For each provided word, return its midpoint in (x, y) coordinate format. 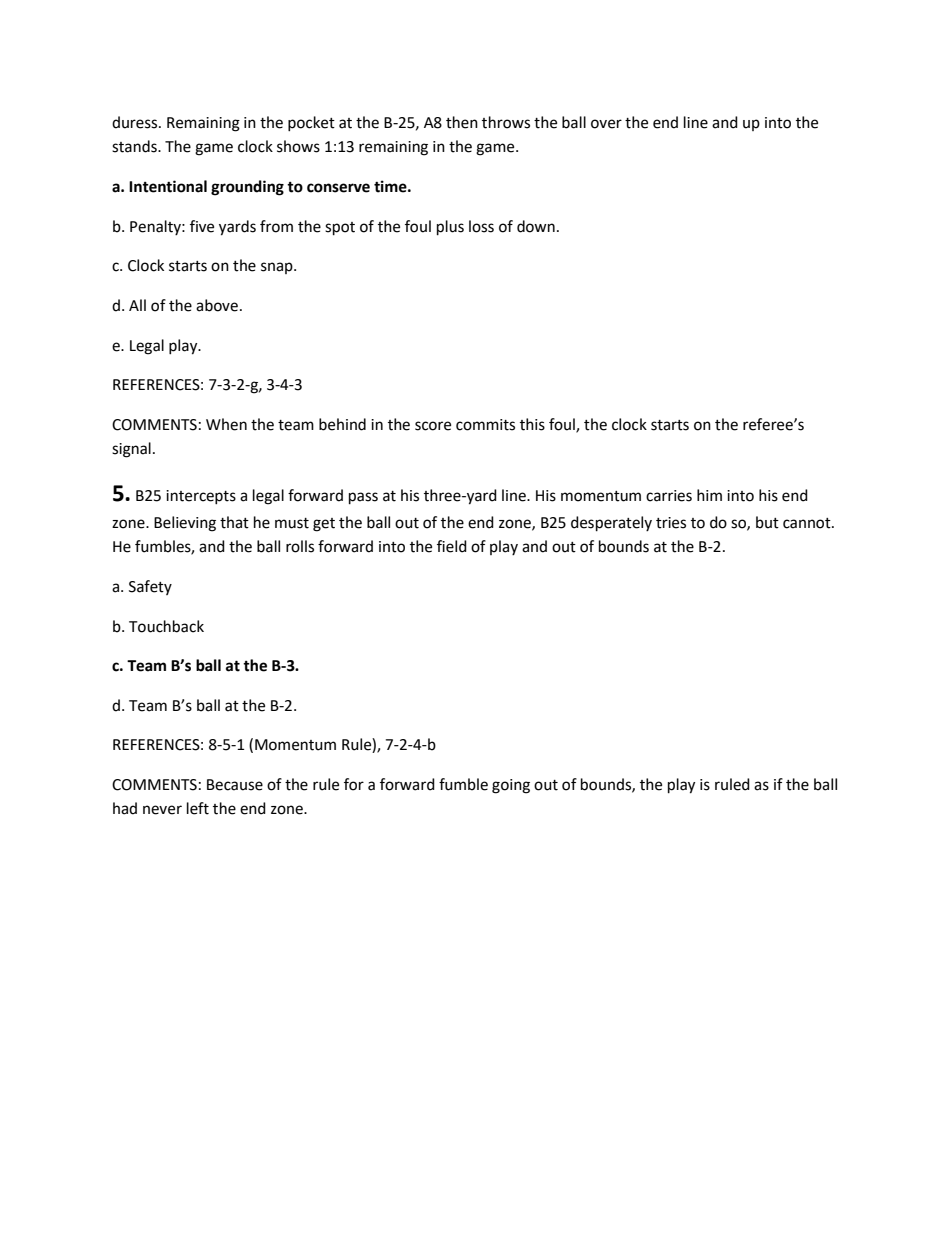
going (511, 786)
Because (235, 785)
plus (450, 228)
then (462, 122)
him (709, 495)
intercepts (201, 497)
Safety (150, 587)
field (452, 546)
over (606, 124)
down (536, 226)
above (217, 305)
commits (485, 425)
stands (135, 146)
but (767, 522)
